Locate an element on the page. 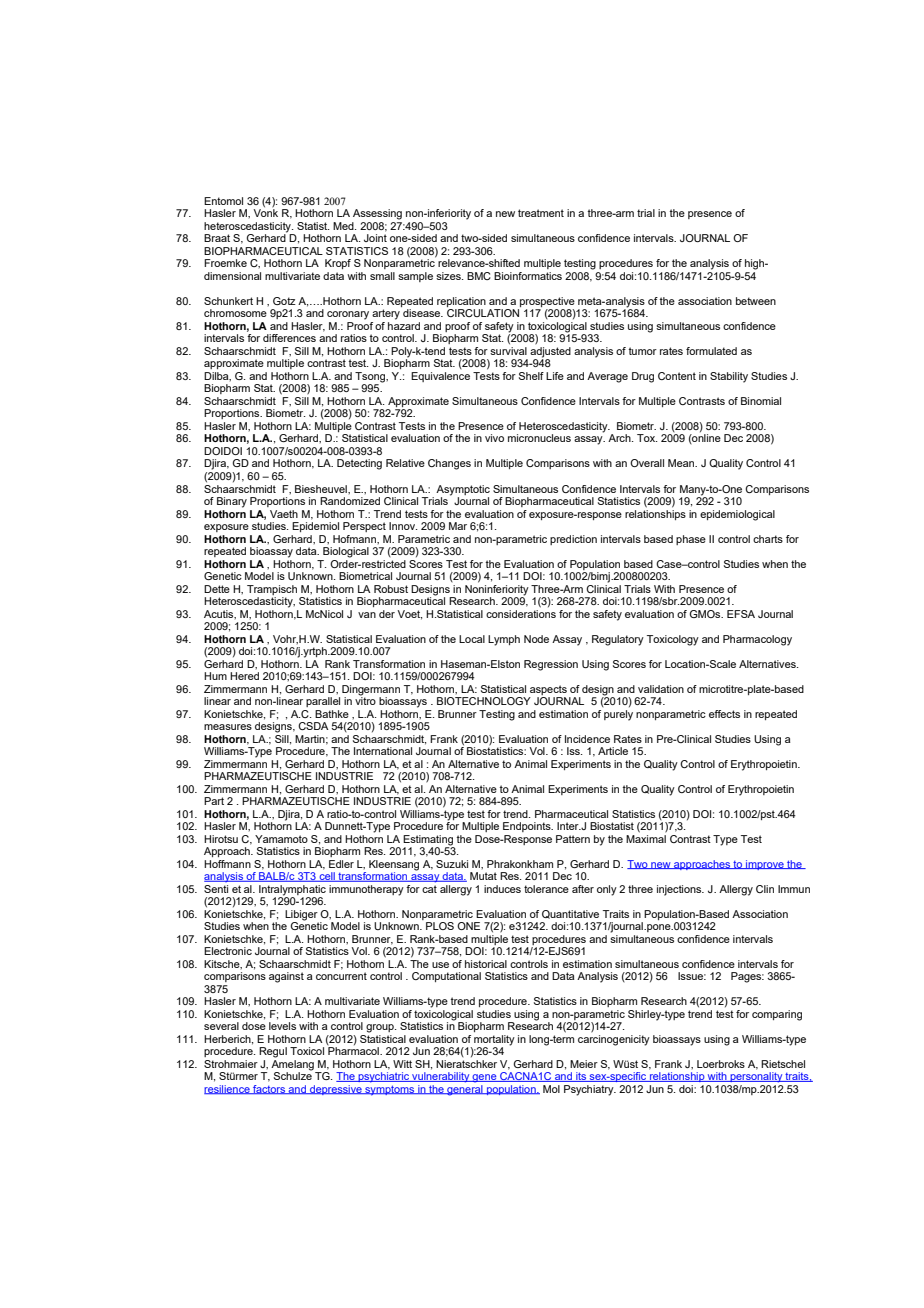 The image size is (924, 1308). Detecting is located at coordinates (359, 464).
